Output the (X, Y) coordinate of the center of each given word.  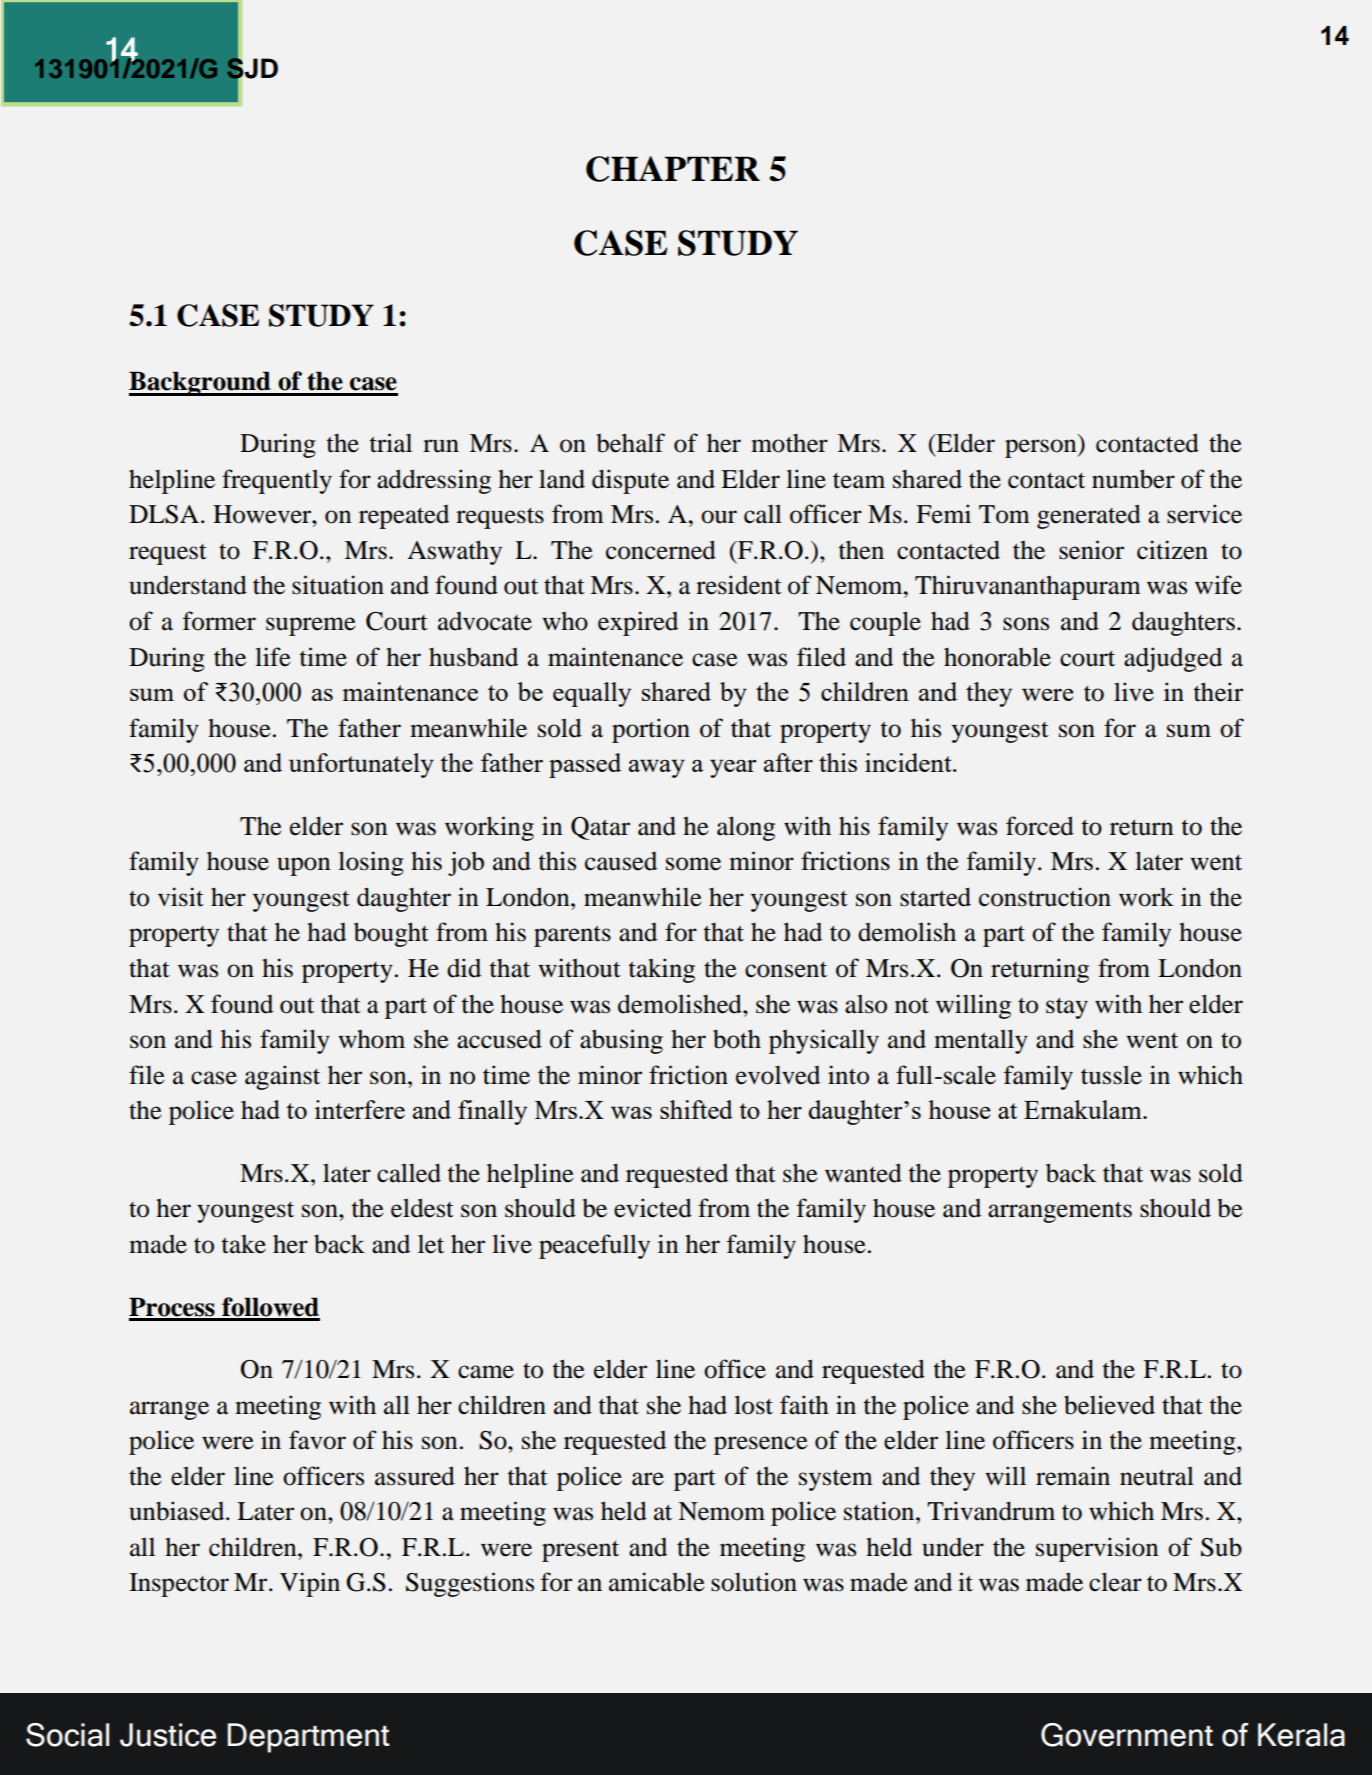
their (1218, 692)
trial (391, 443)
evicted (653, 1208)
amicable (657, 1582)
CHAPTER (673, 169)
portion (651, 730)
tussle (1111, 1075)
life (273, 657)
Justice (168, 1735)
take (244, 1244)
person (1042, 448)
